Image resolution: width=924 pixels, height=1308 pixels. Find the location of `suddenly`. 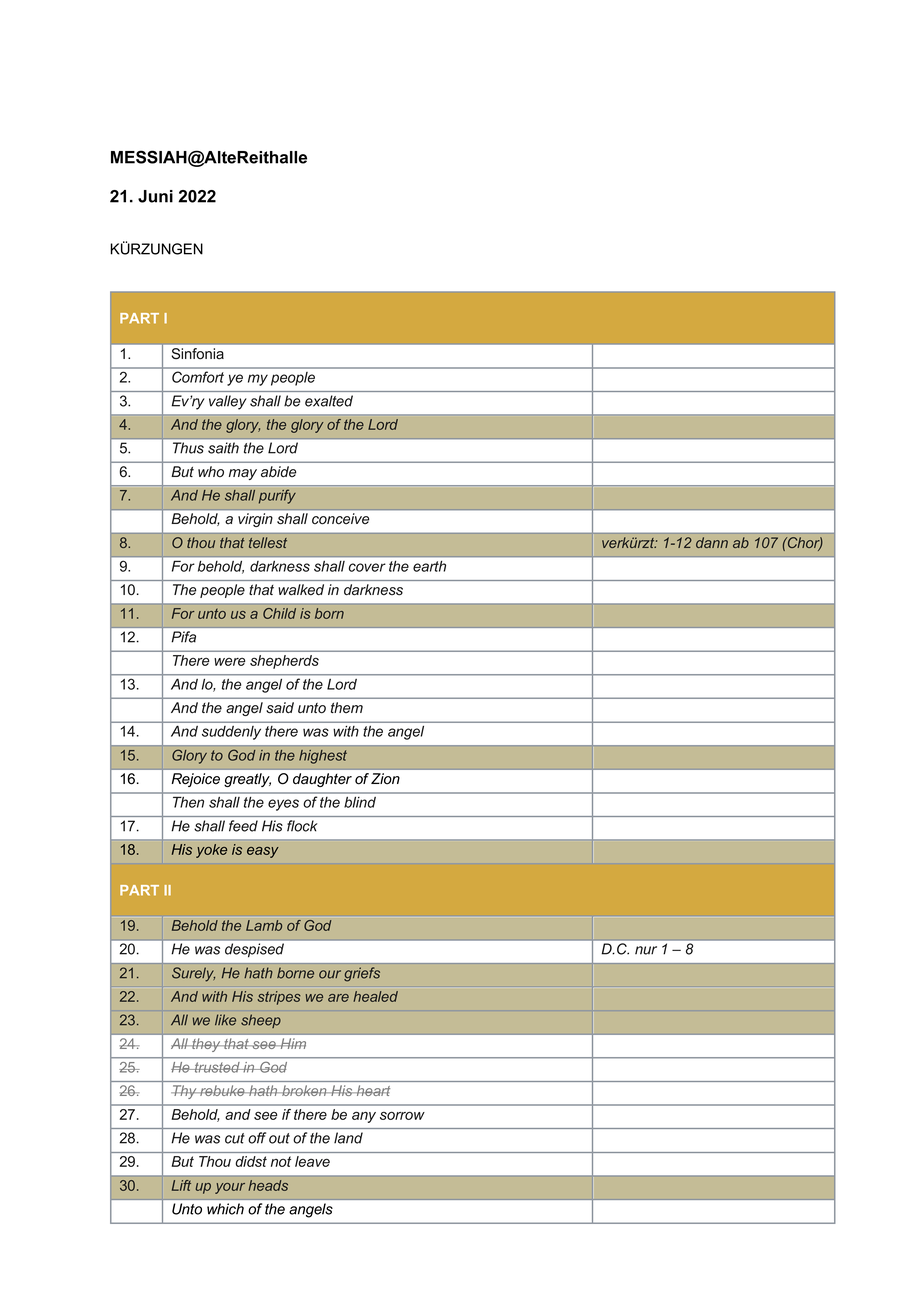

suddenly is located at coordinates (231, 733).
